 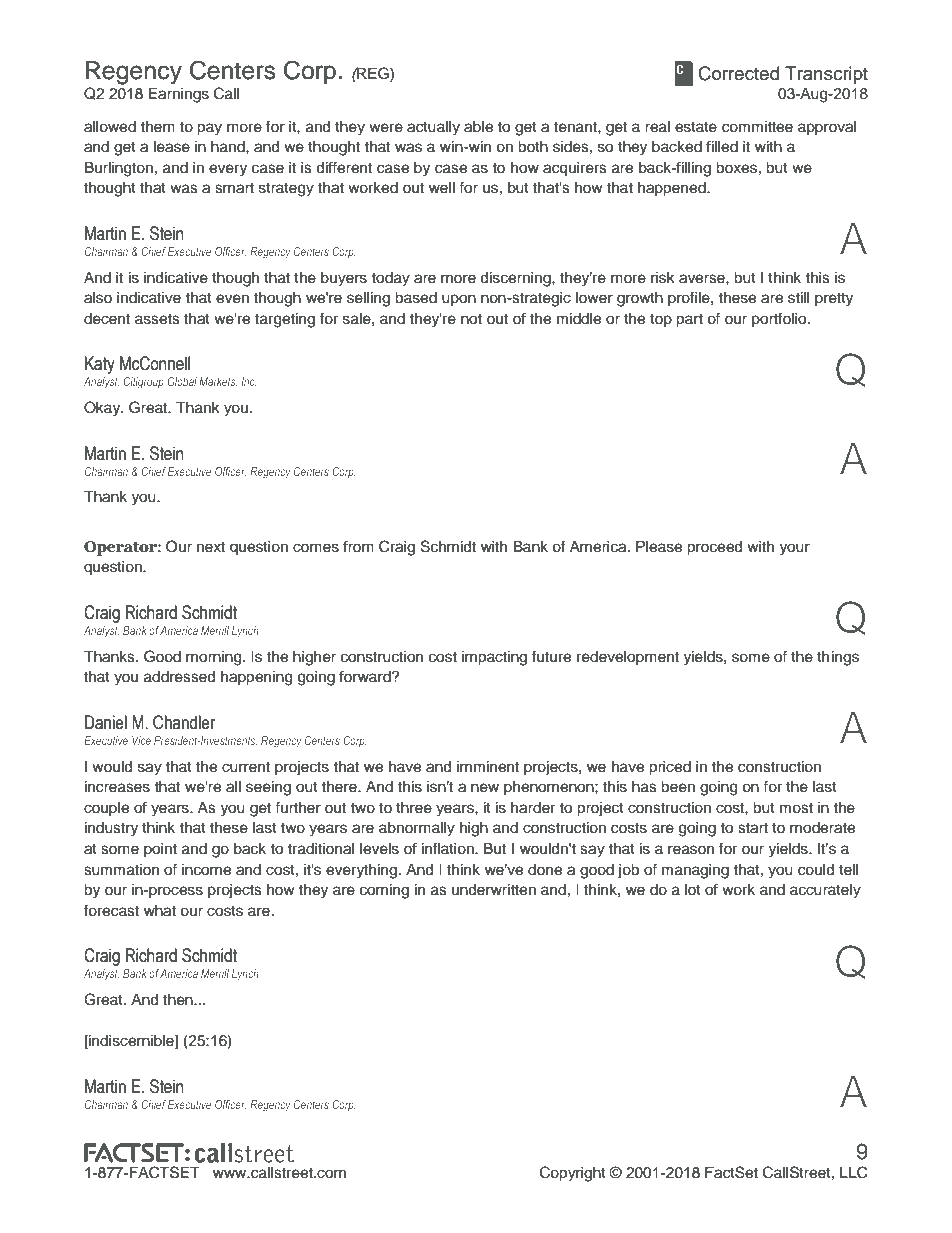 I want to click on income, so click(x=206, y=870).
